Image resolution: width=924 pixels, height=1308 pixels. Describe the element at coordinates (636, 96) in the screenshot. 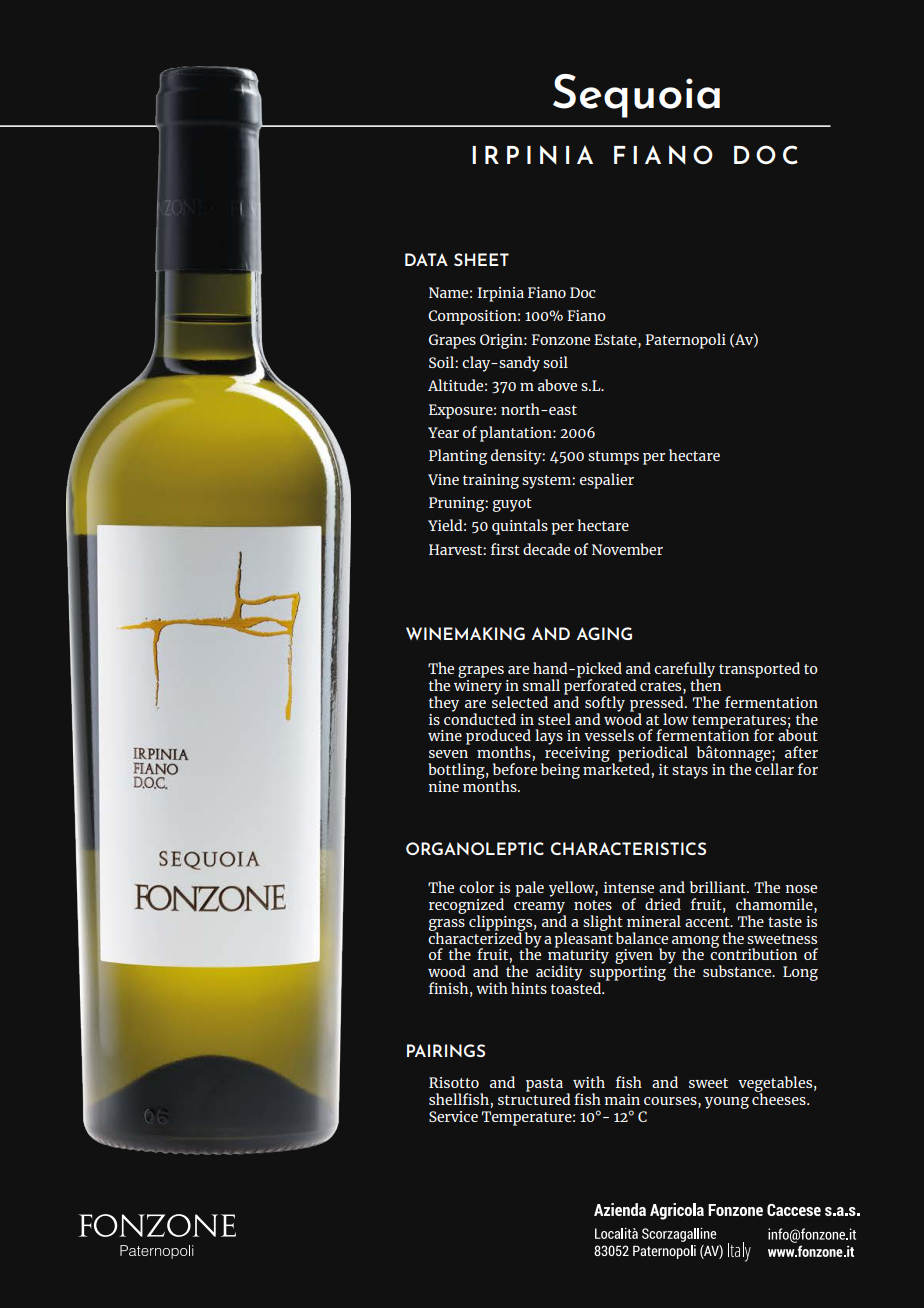

I see `Sequoia` at that location.
